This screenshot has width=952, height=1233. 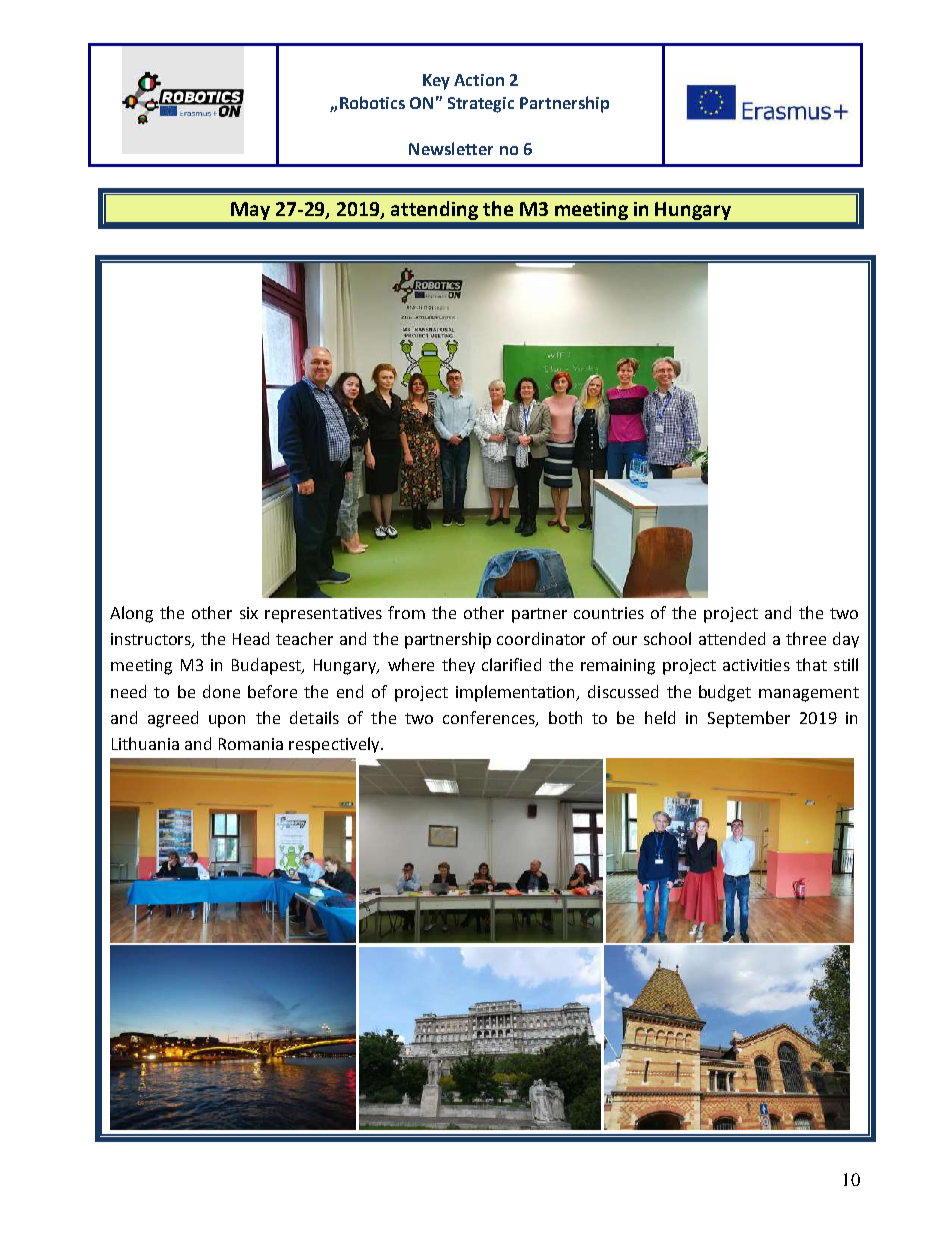 I want to click on Along, so click(x=131, y=614).
